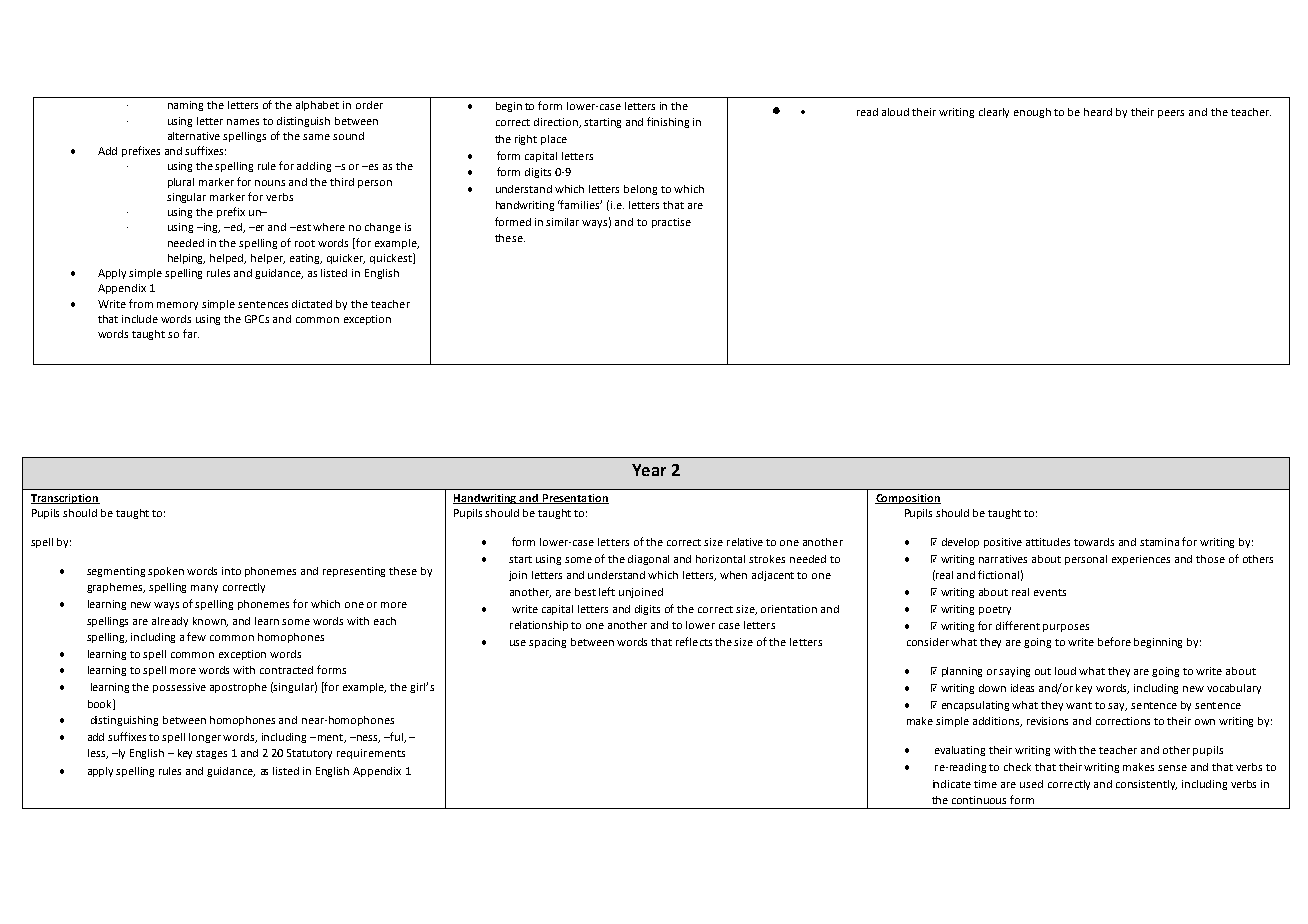 This image has height=924, width=1308. What do you see at coordinates (648, 560) in the image?
I see `diagonal` at bounding box center [648, 560].
